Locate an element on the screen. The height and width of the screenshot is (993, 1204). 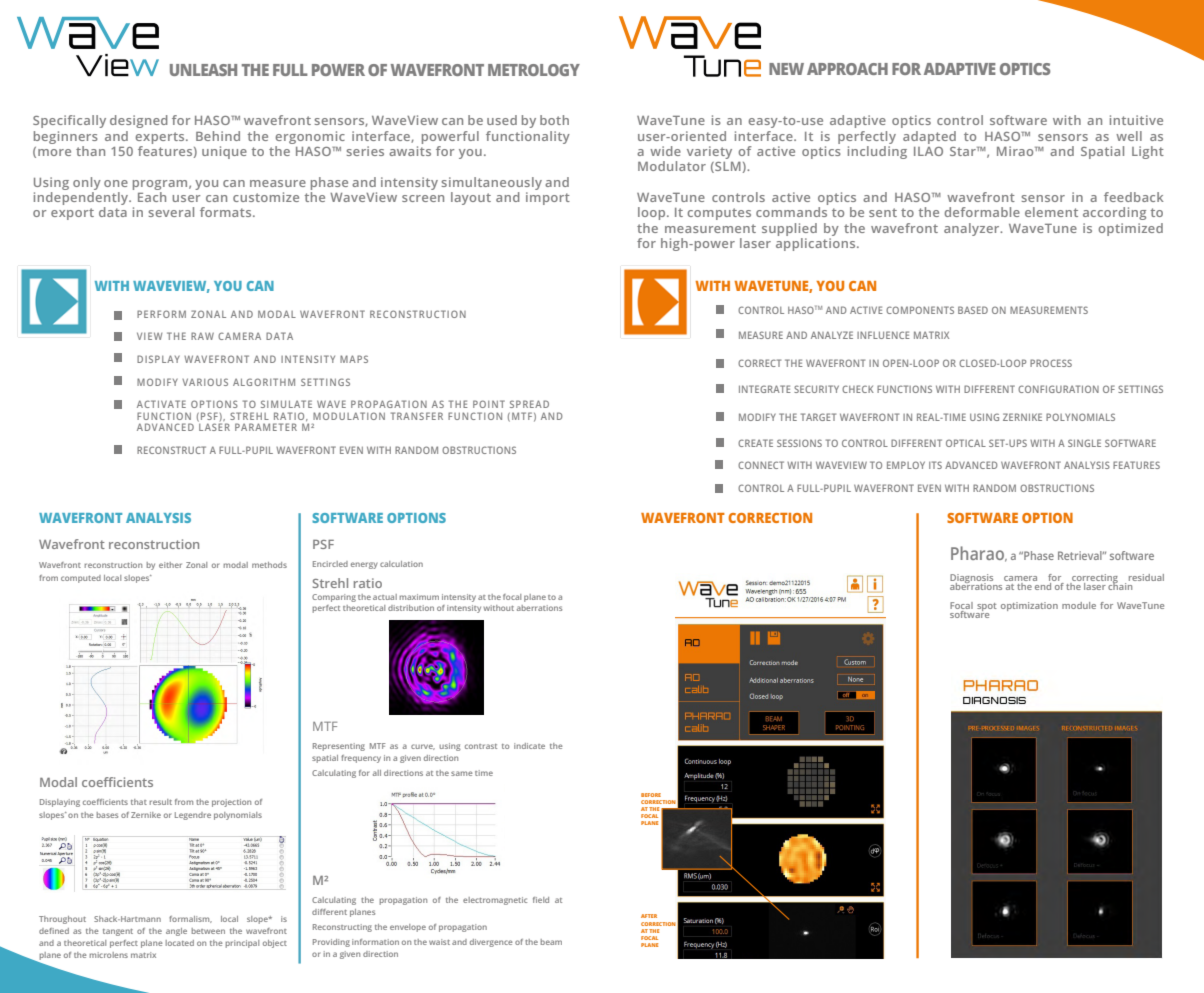
either is located at coordinates (170, 565).
